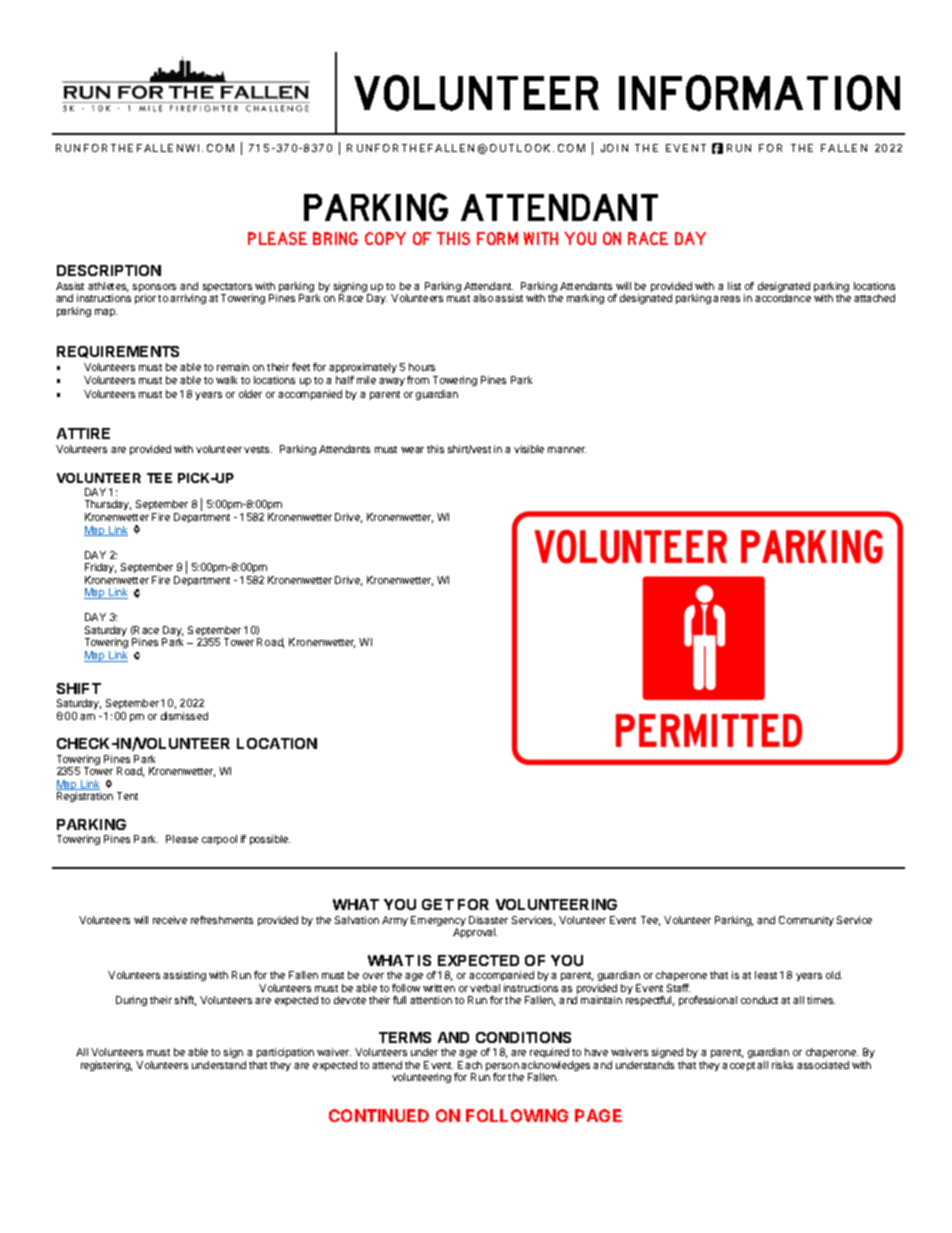 The width and height of the screenshot is (952, 1233). Describe the element at coordinates (614, 148) in the screenshot. I see `JOIN` at that location.
